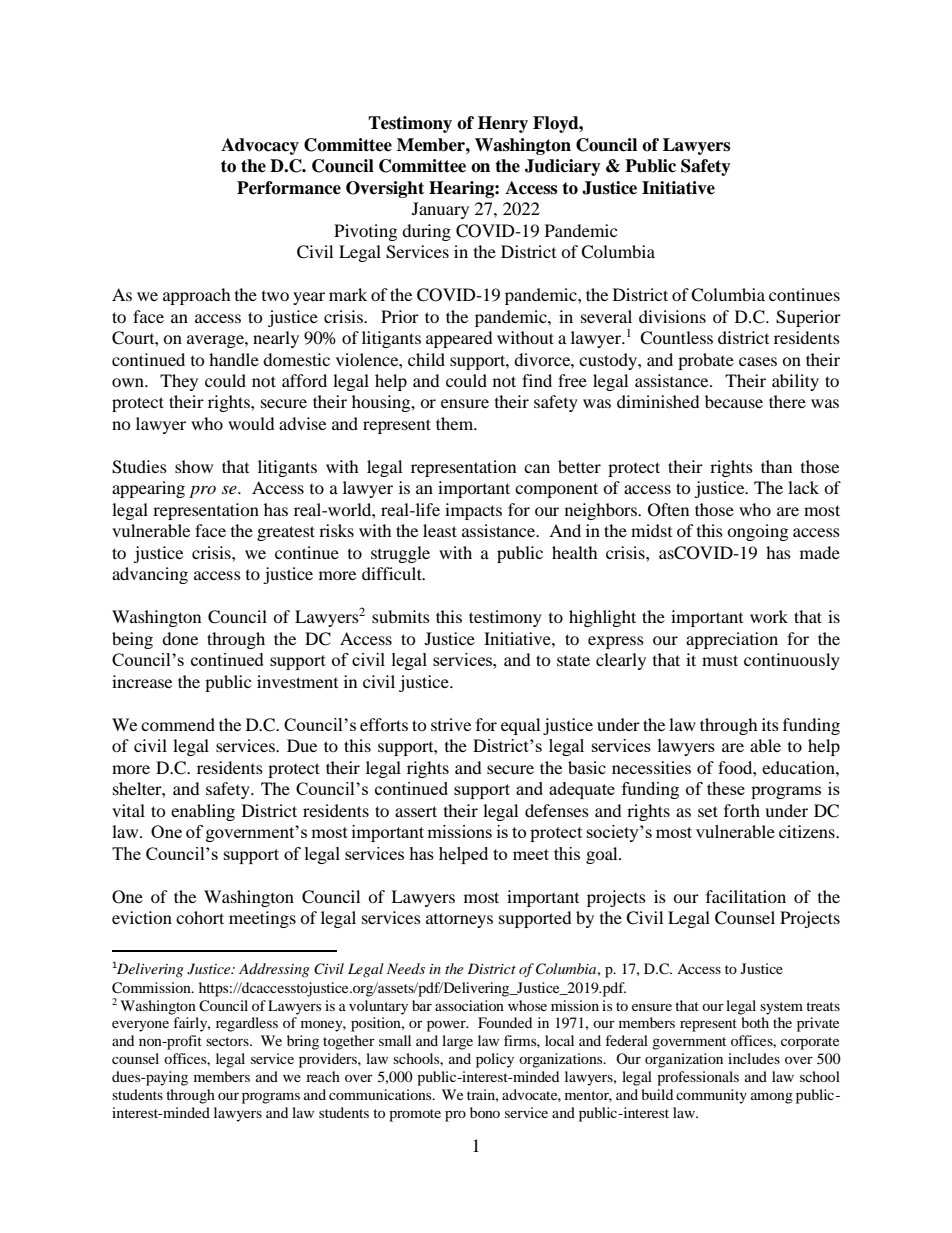 Image resolution: width=952 pixels, height=1233 pixels. Describe the element at coordinates (401, 616) in the screenshot. I see `submits` at that location.
